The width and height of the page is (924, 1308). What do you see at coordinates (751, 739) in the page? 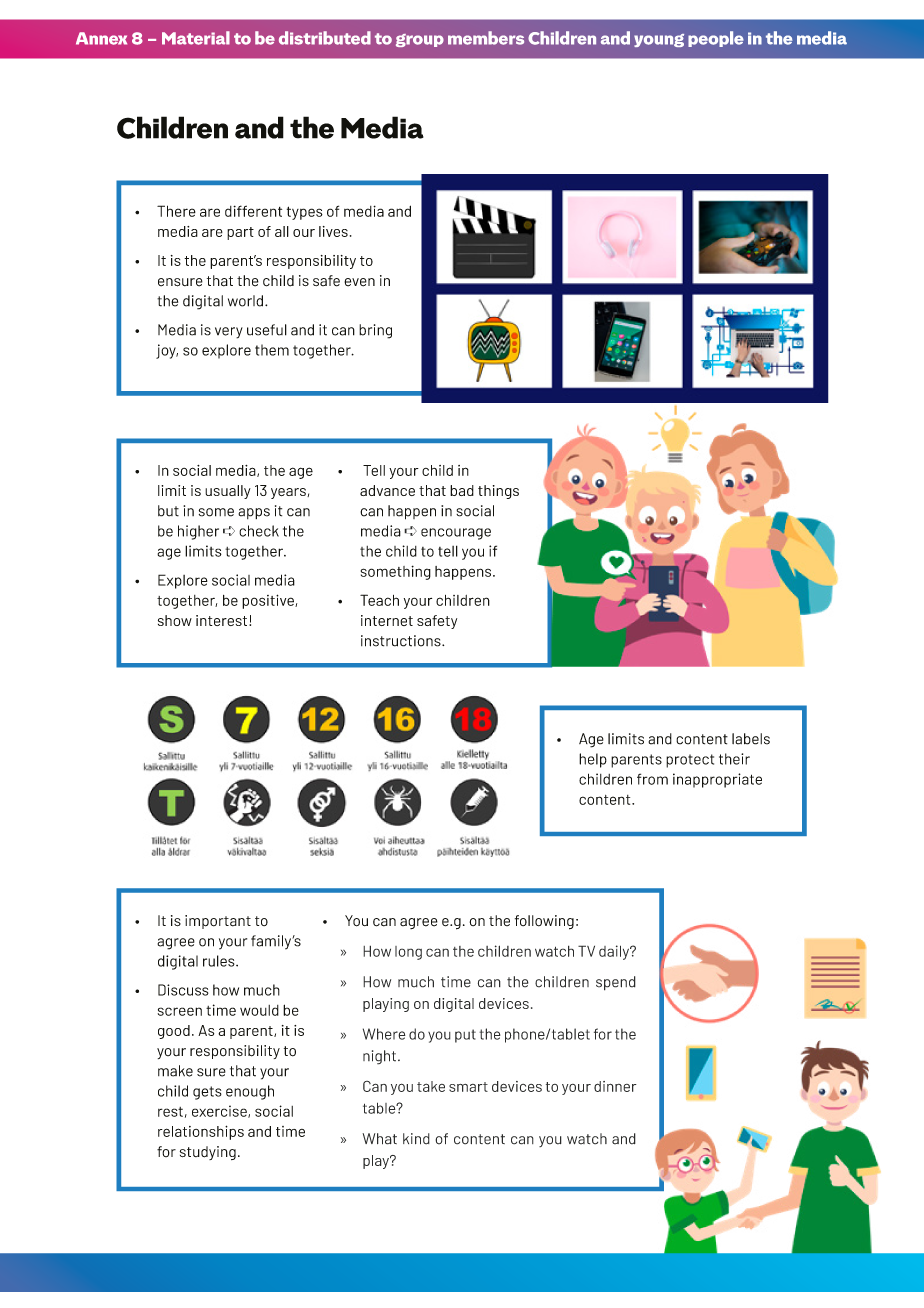
I see `labels` at bounding box center [751, 739].
